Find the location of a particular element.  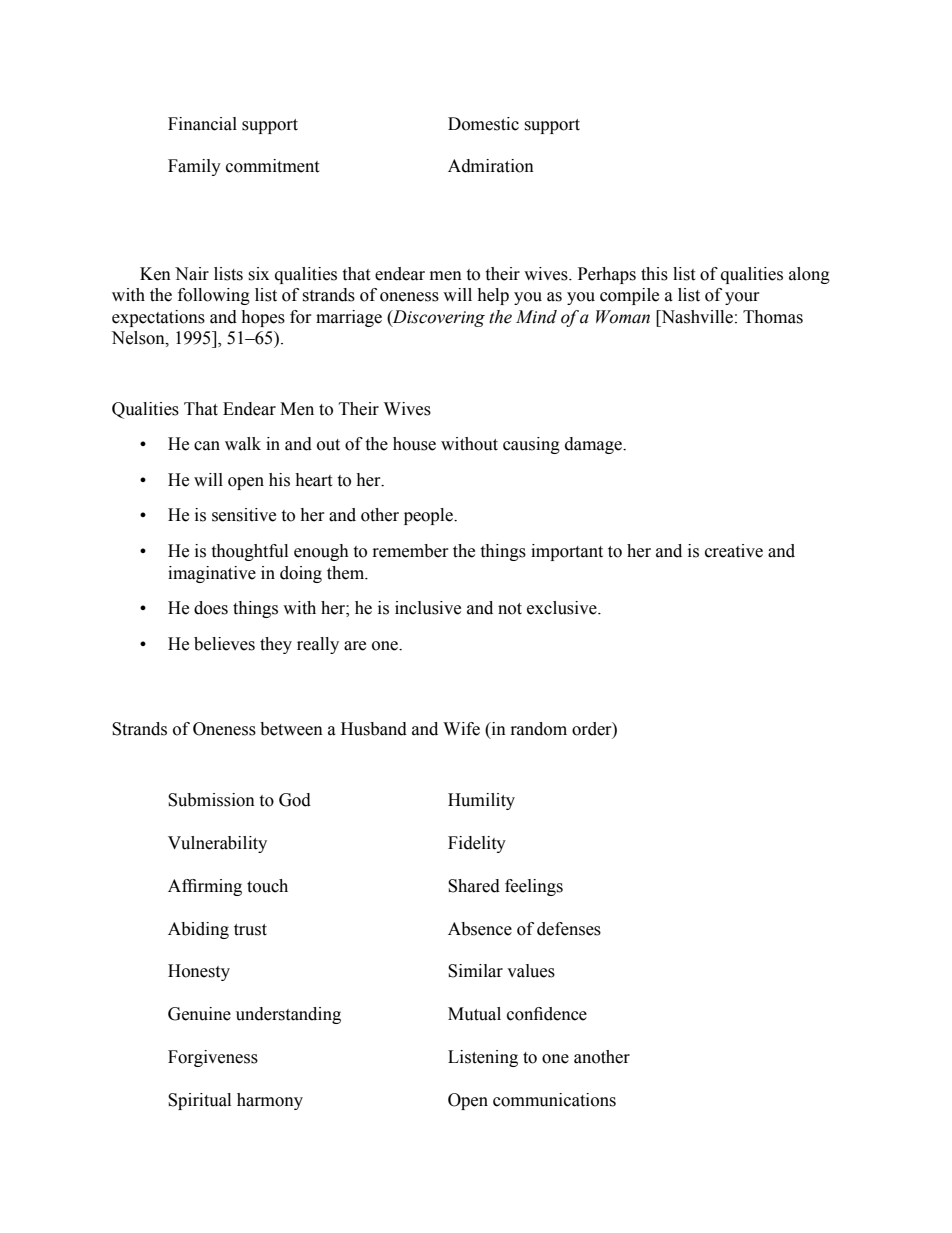

inclusive is located at coordinates (428, 608).
